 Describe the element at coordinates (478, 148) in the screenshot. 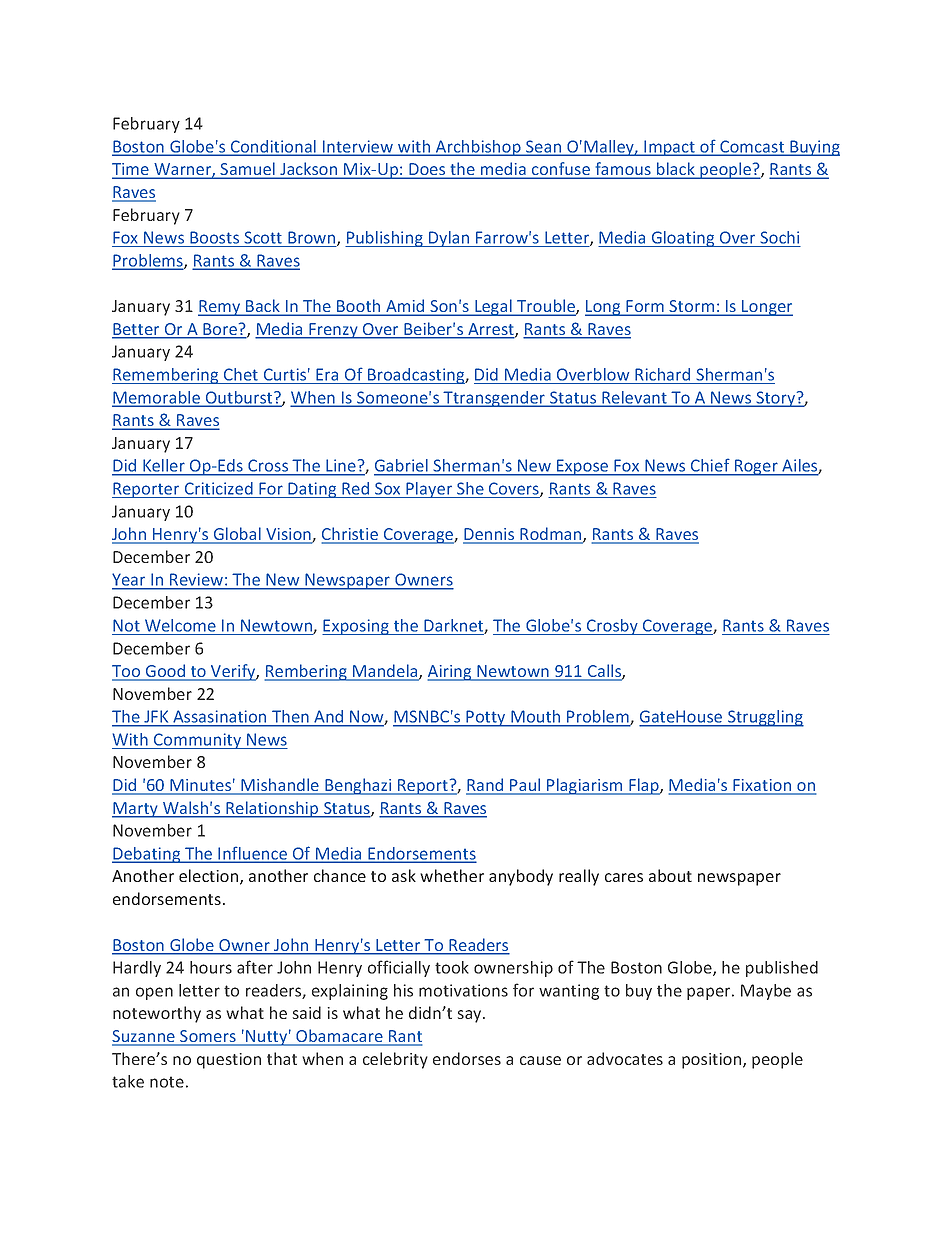

I see `Archbishop` at that location.
